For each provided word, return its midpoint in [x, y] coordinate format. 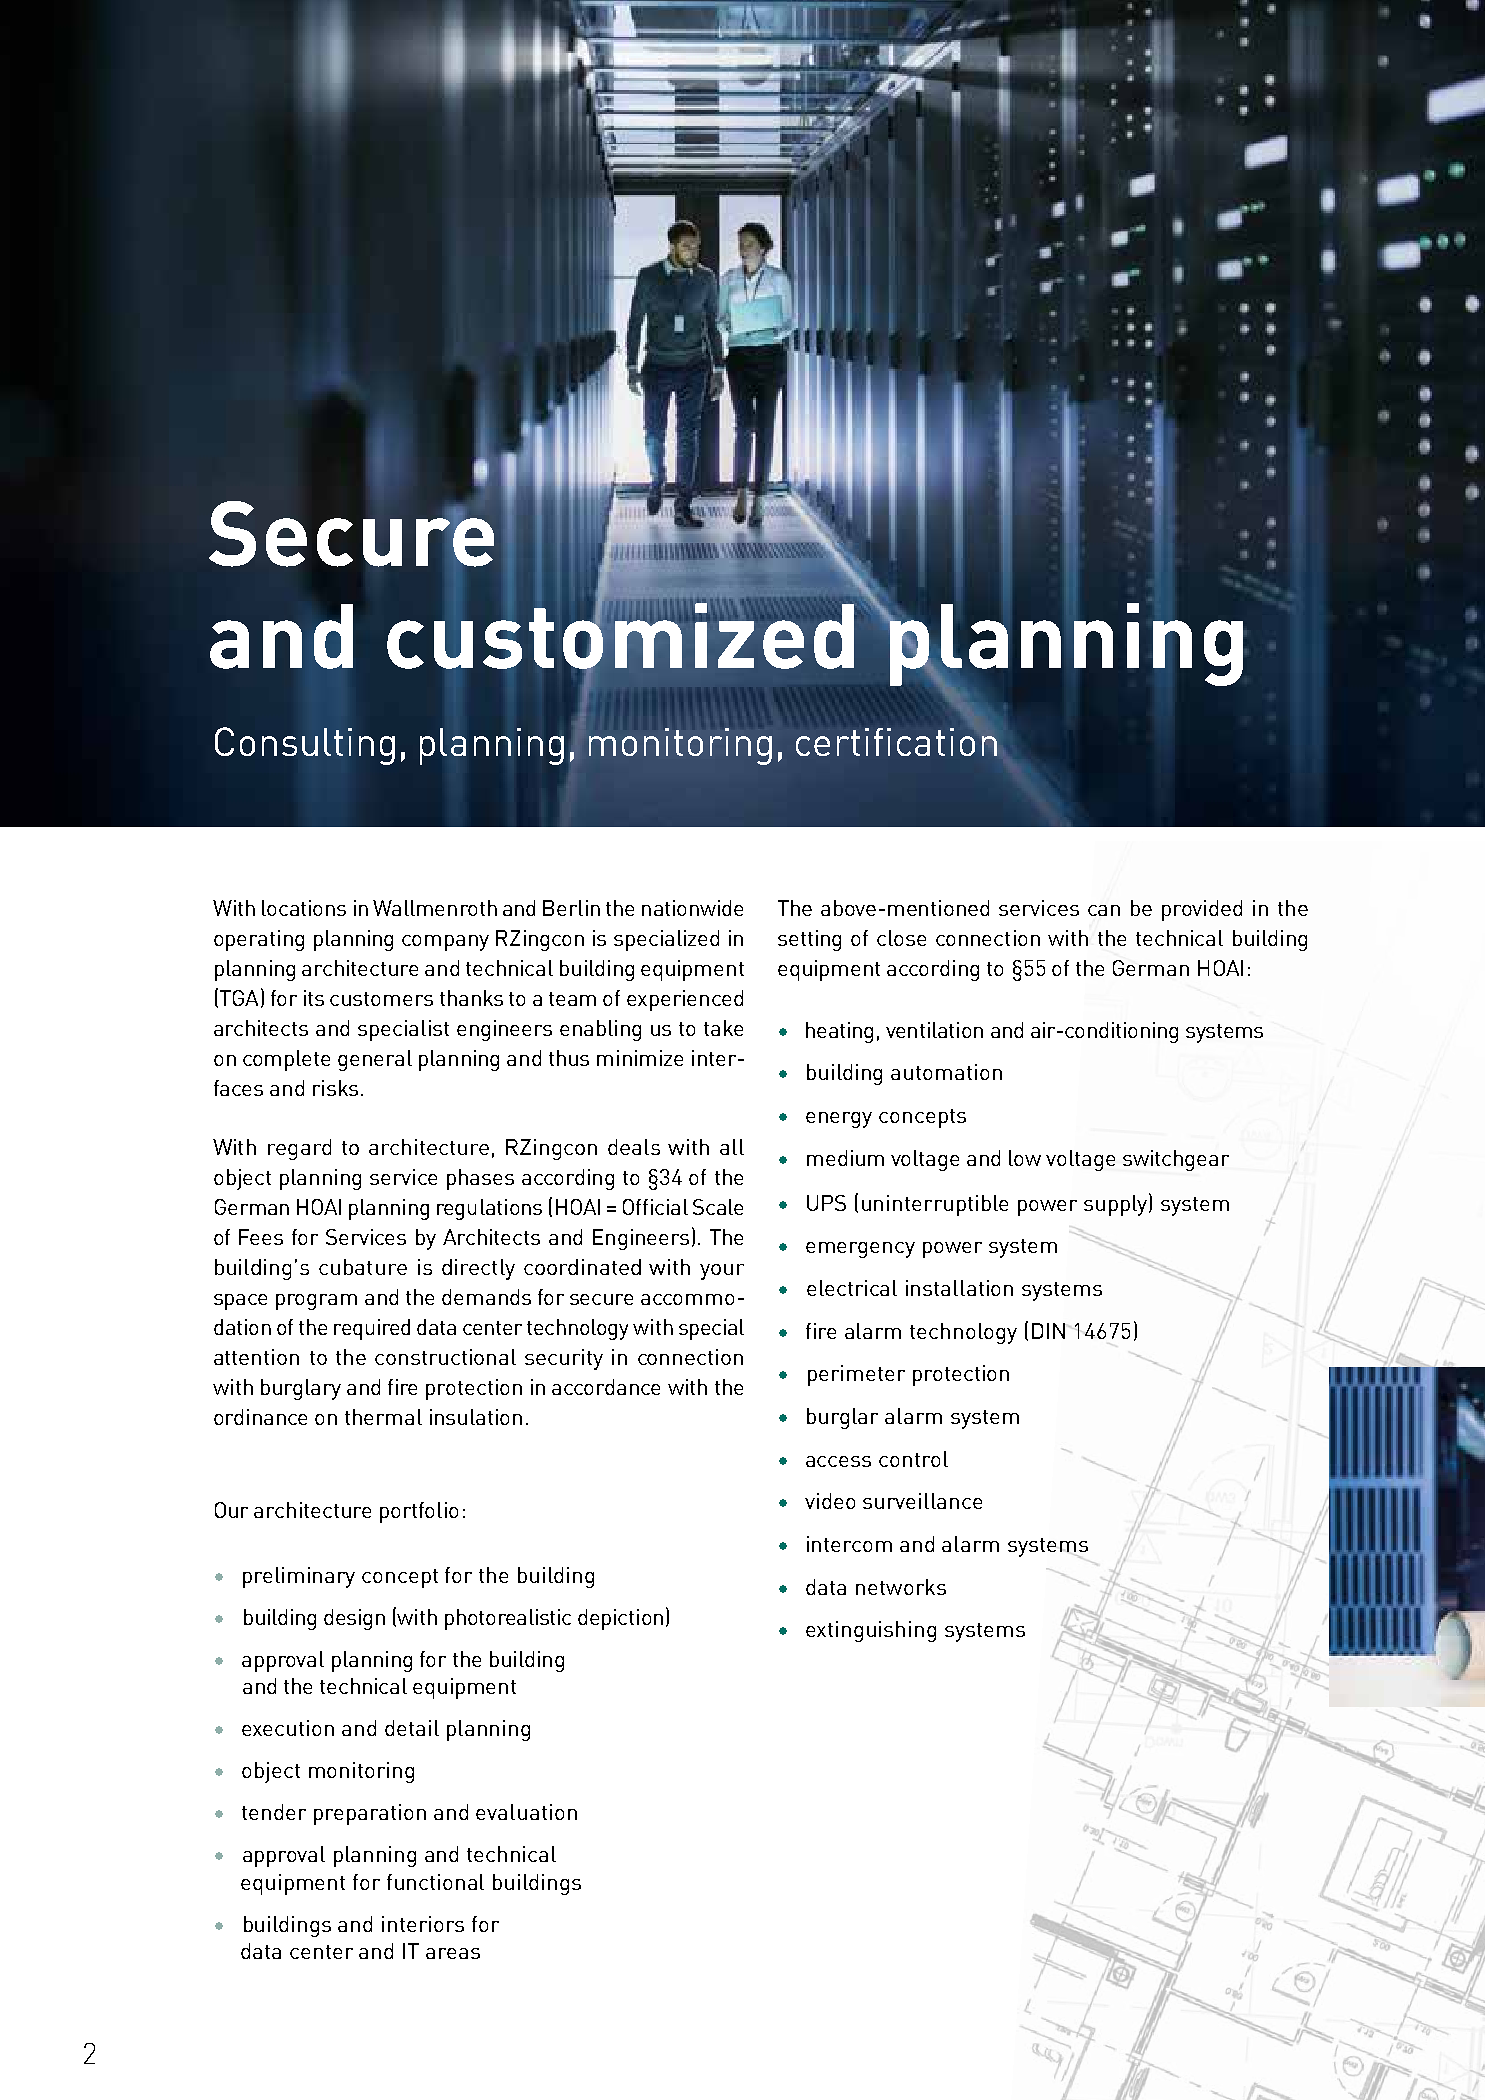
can [1104, 910]
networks [901, 1587]
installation [959, 1288]
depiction [620, 1619]
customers [381, 999]
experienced [685, 1000]
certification [896, 742]
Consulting [305, 746]
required [372, 1329]
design [354, 1619]
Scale [718, 1207]
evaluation [526, 1812]
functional [435, 1882]
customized [620, 636]
